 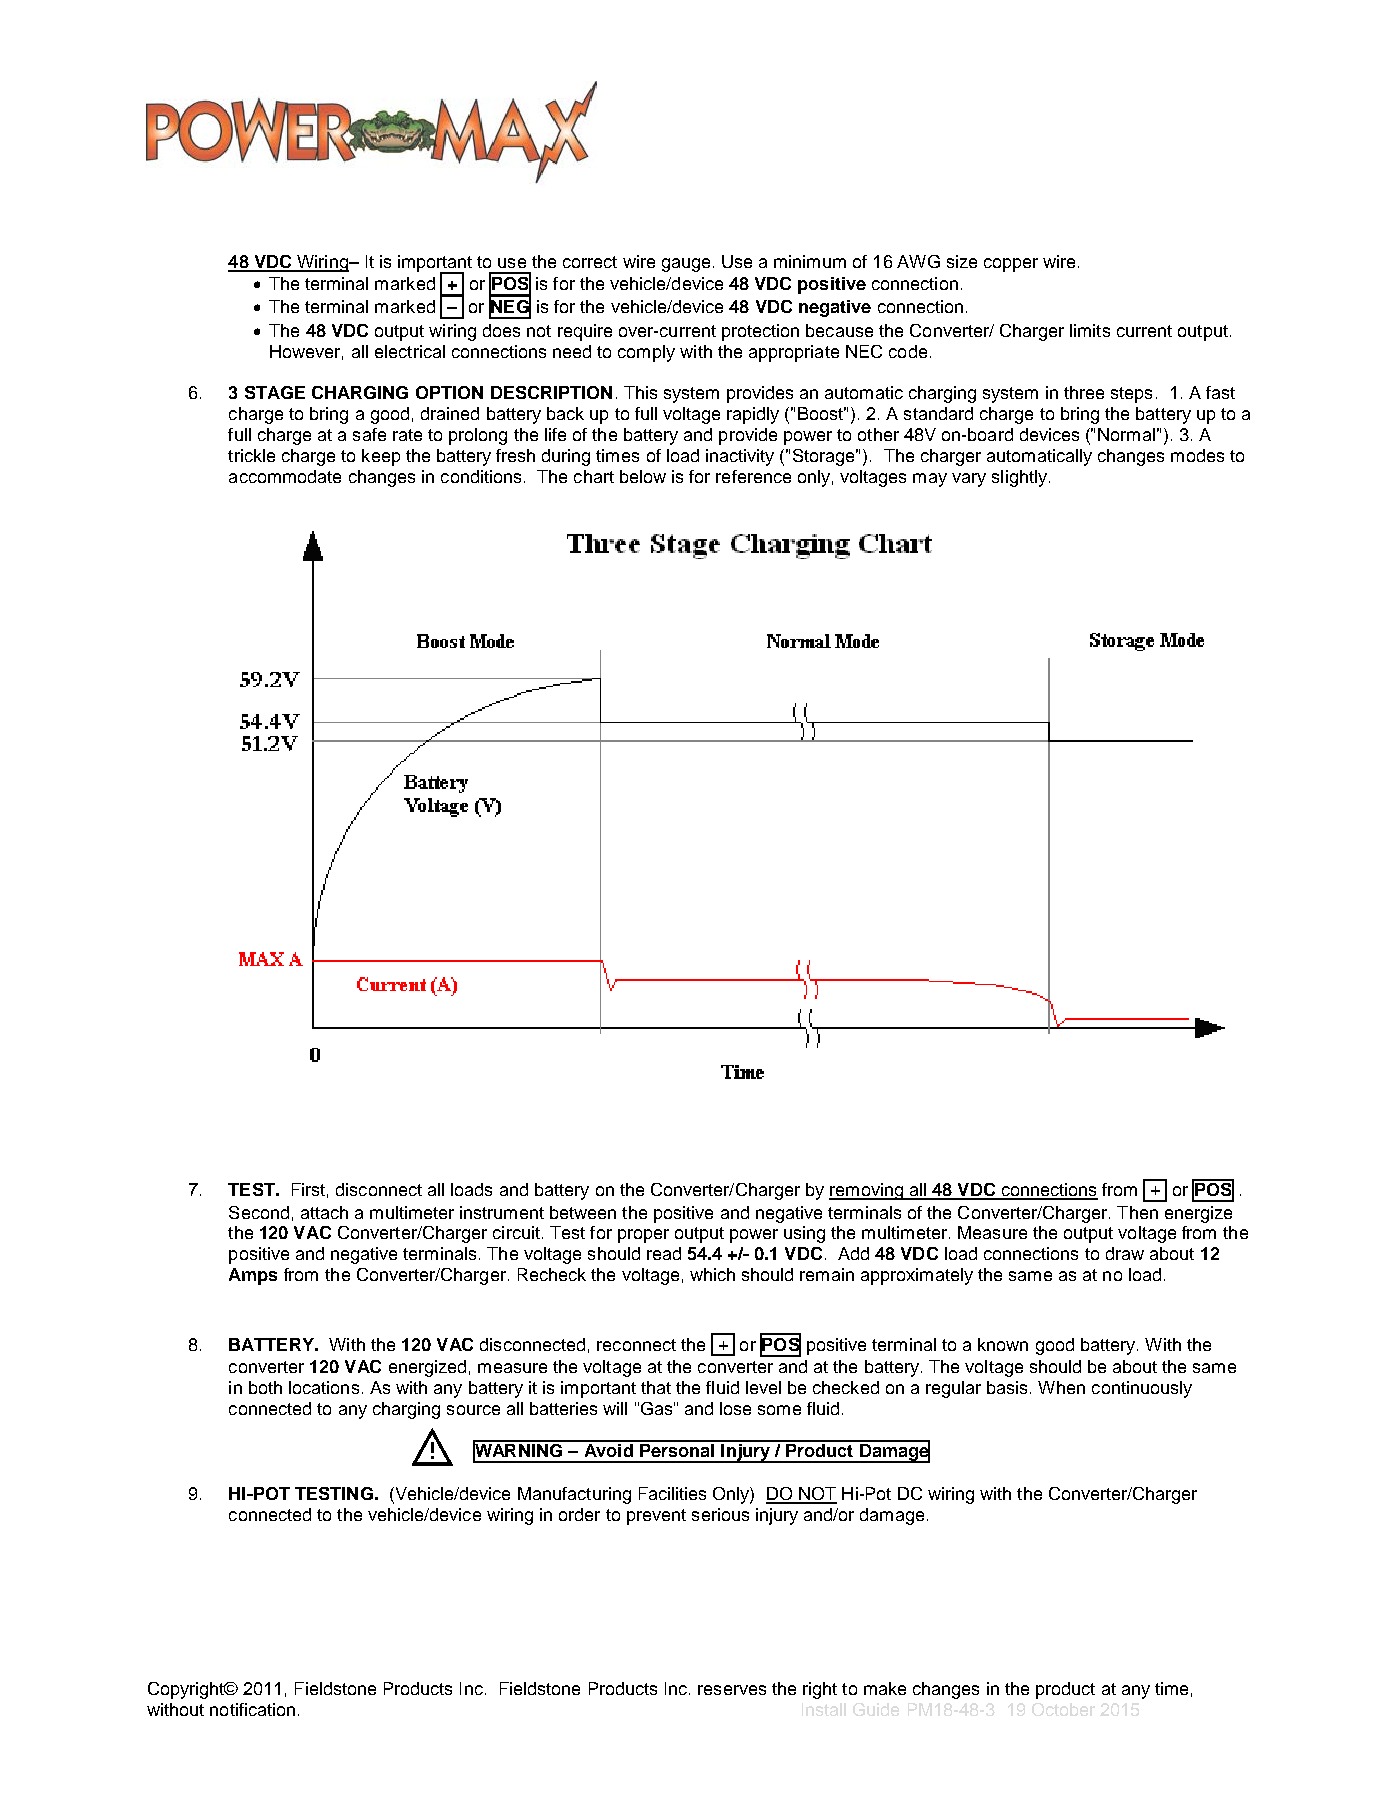 I want to click on notification, so click(x=252, y=1709).
